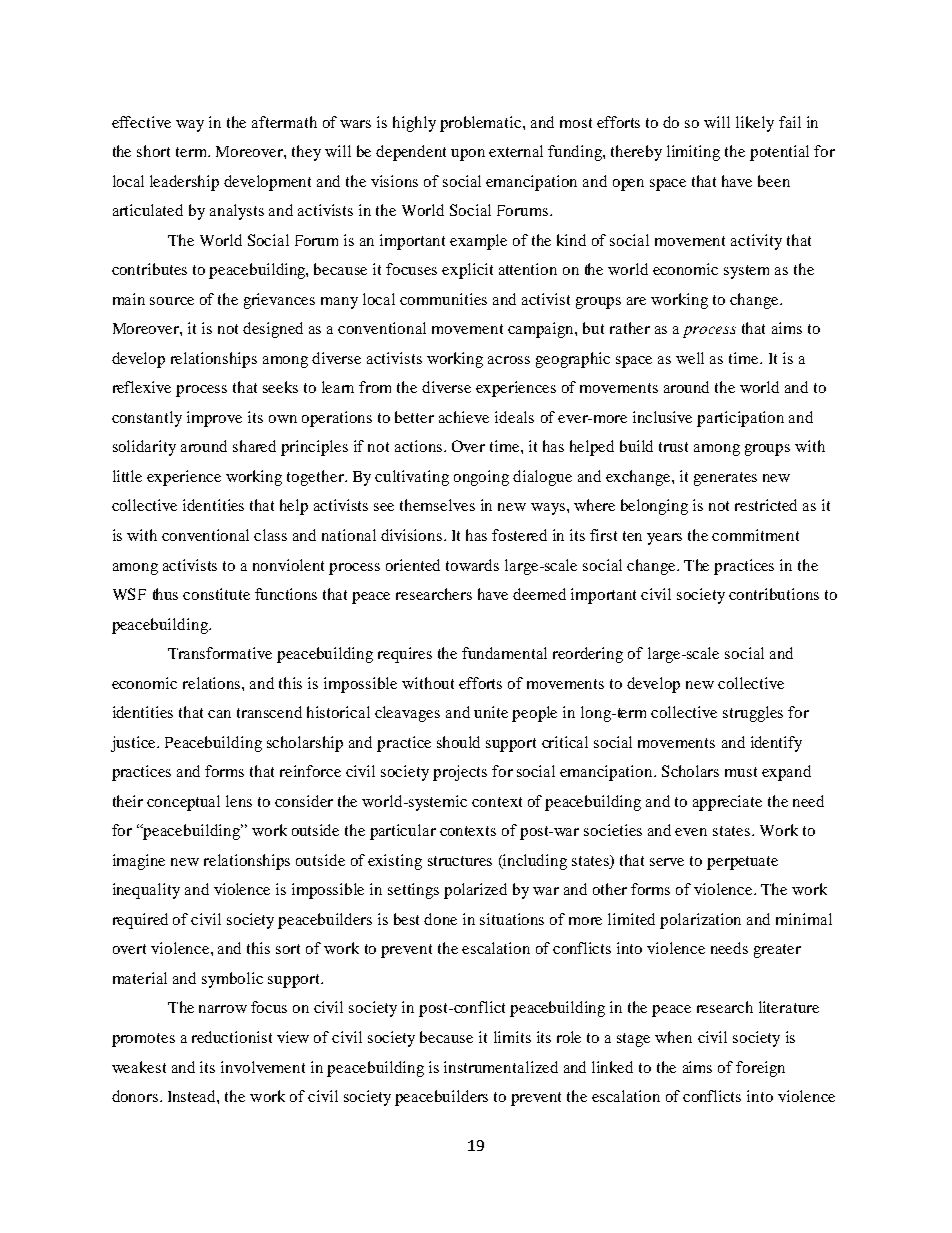  Describe the element at coordinates (512, 1037) in the document. I see `limits` at that location.
